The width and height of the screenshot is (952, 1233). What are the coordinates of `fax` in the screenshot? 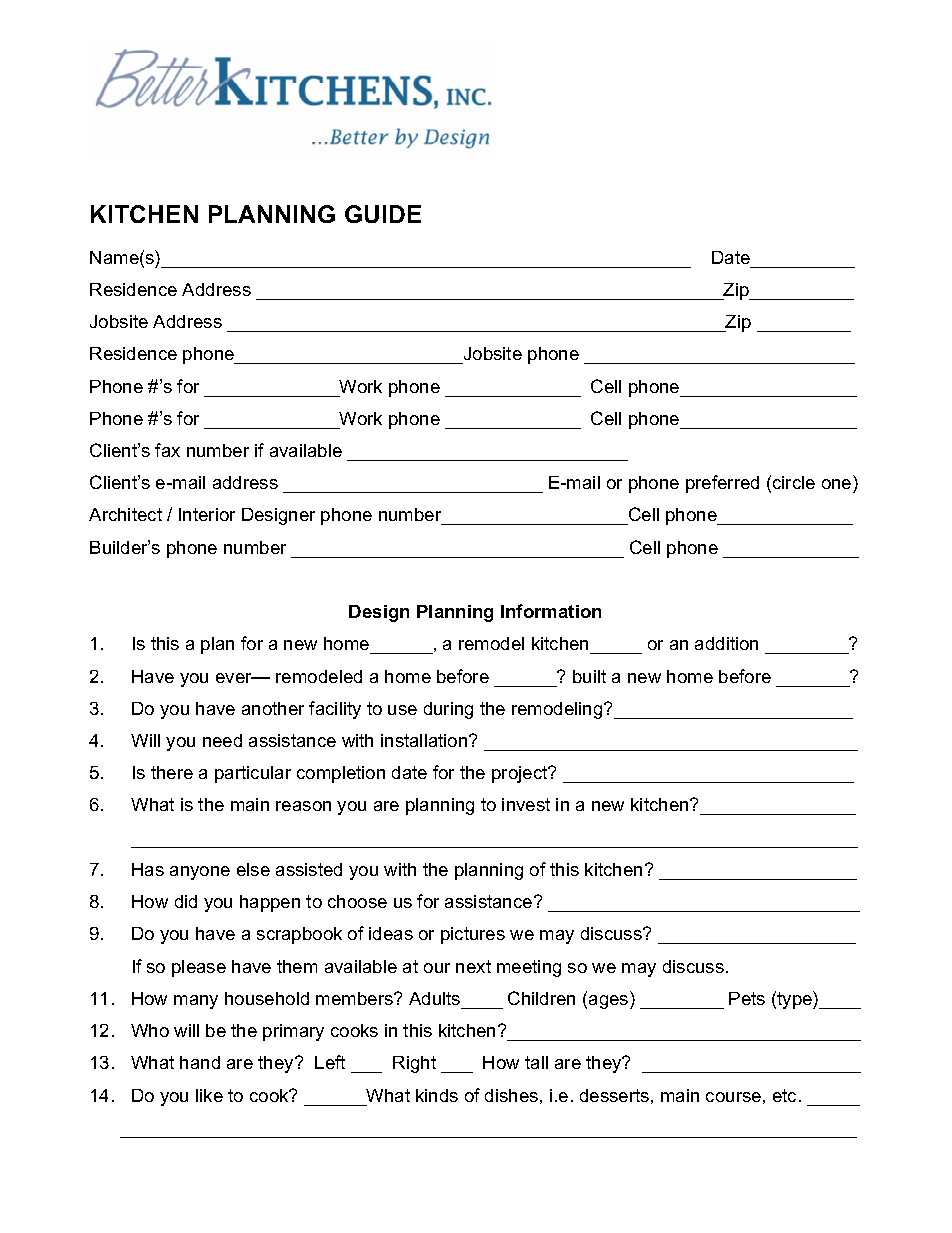 It's located at (167, 450).
